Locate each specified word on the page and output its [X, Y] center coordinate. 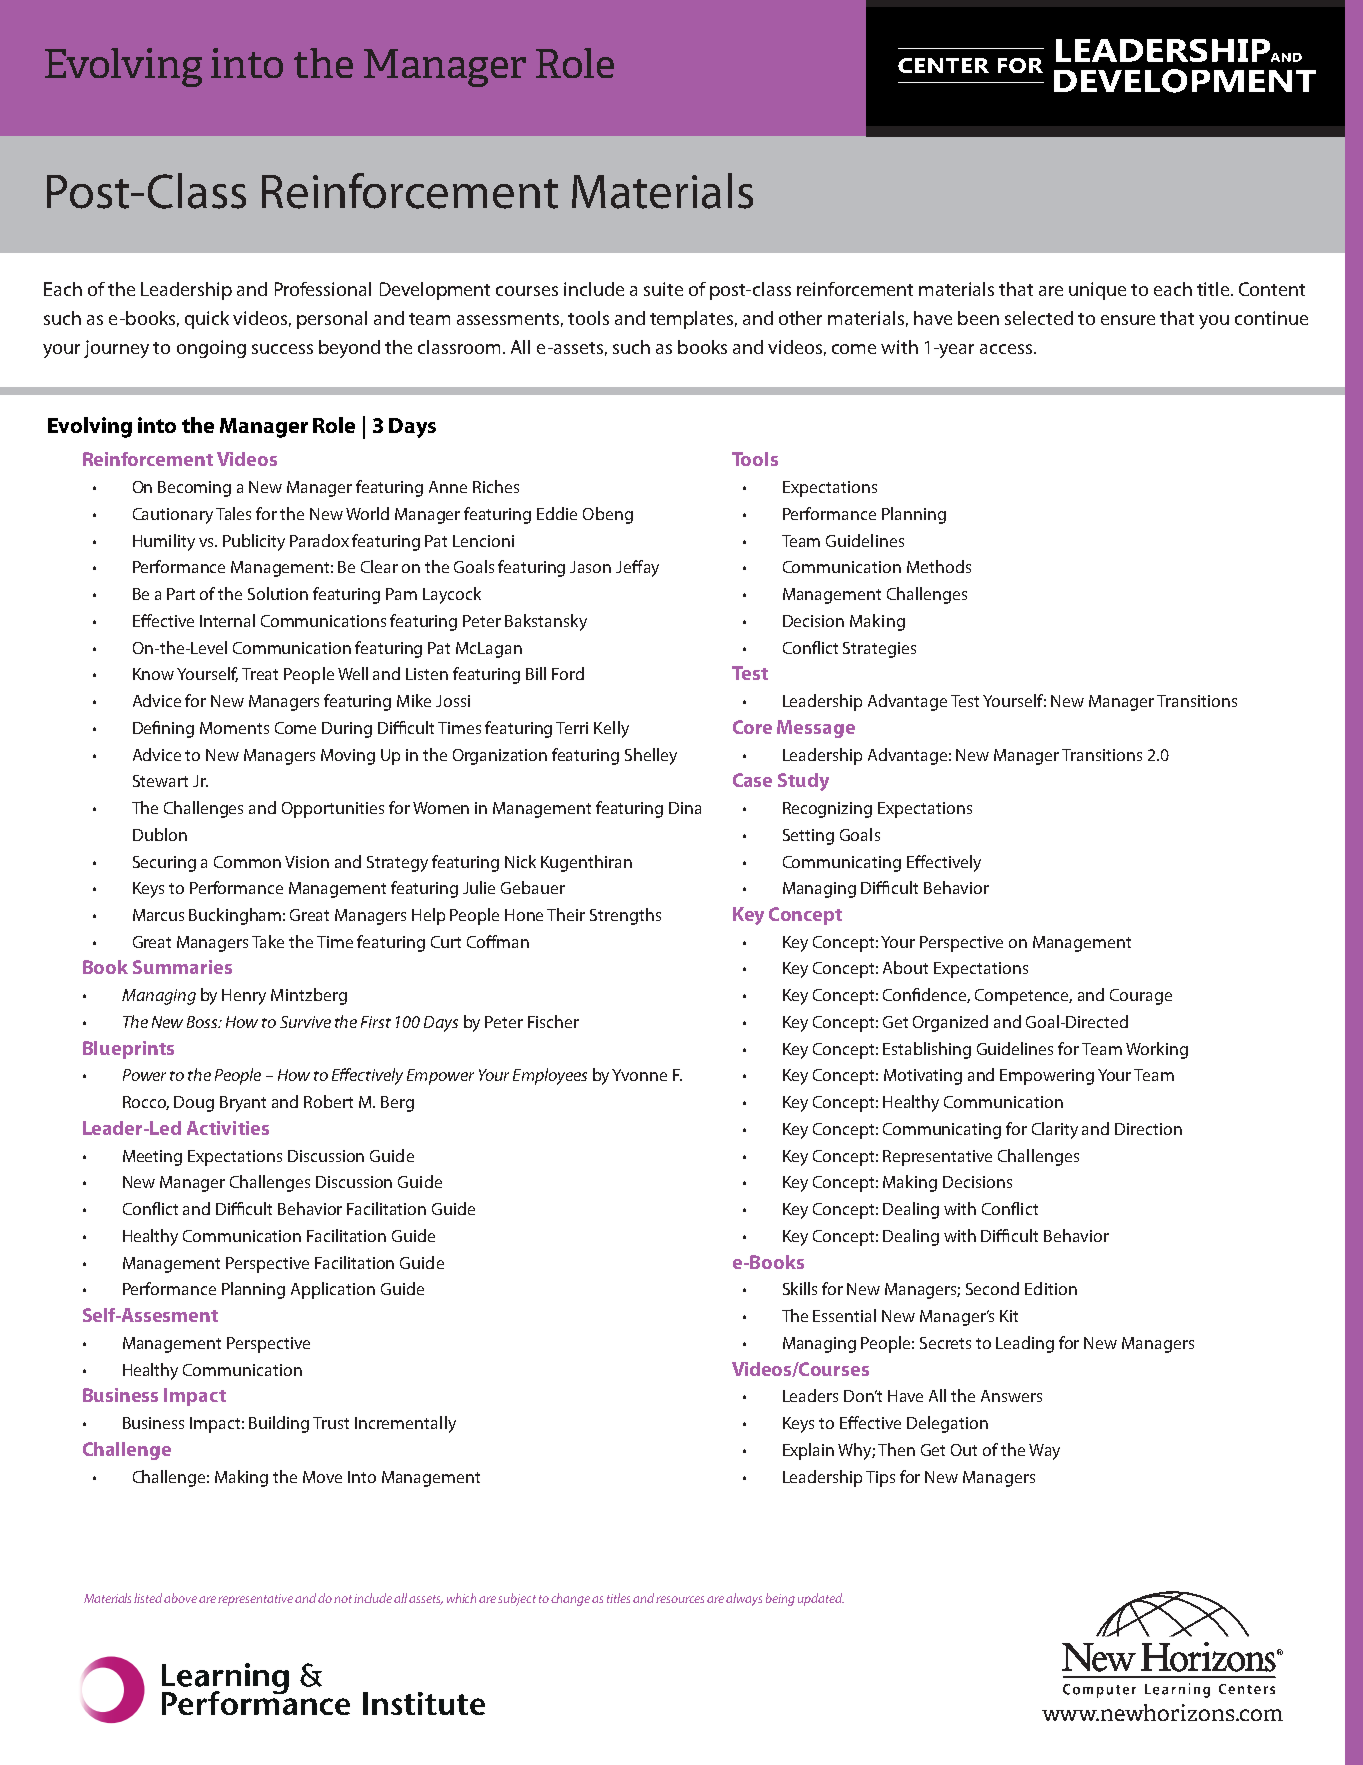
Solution [278, 593]
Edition [1051, 1288]
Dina [685, 808]
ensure [1128, 320]
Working [1157, 1050]
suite [663, 289]
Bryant [243, 1104]
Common [247, 862]
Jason [590, 567]
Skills [800, 1288]
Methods [939, 566]
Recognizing [827, 810]
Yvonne [639, 1075]
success [282, 349]
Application [333, 1290]
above [180, 1598]
